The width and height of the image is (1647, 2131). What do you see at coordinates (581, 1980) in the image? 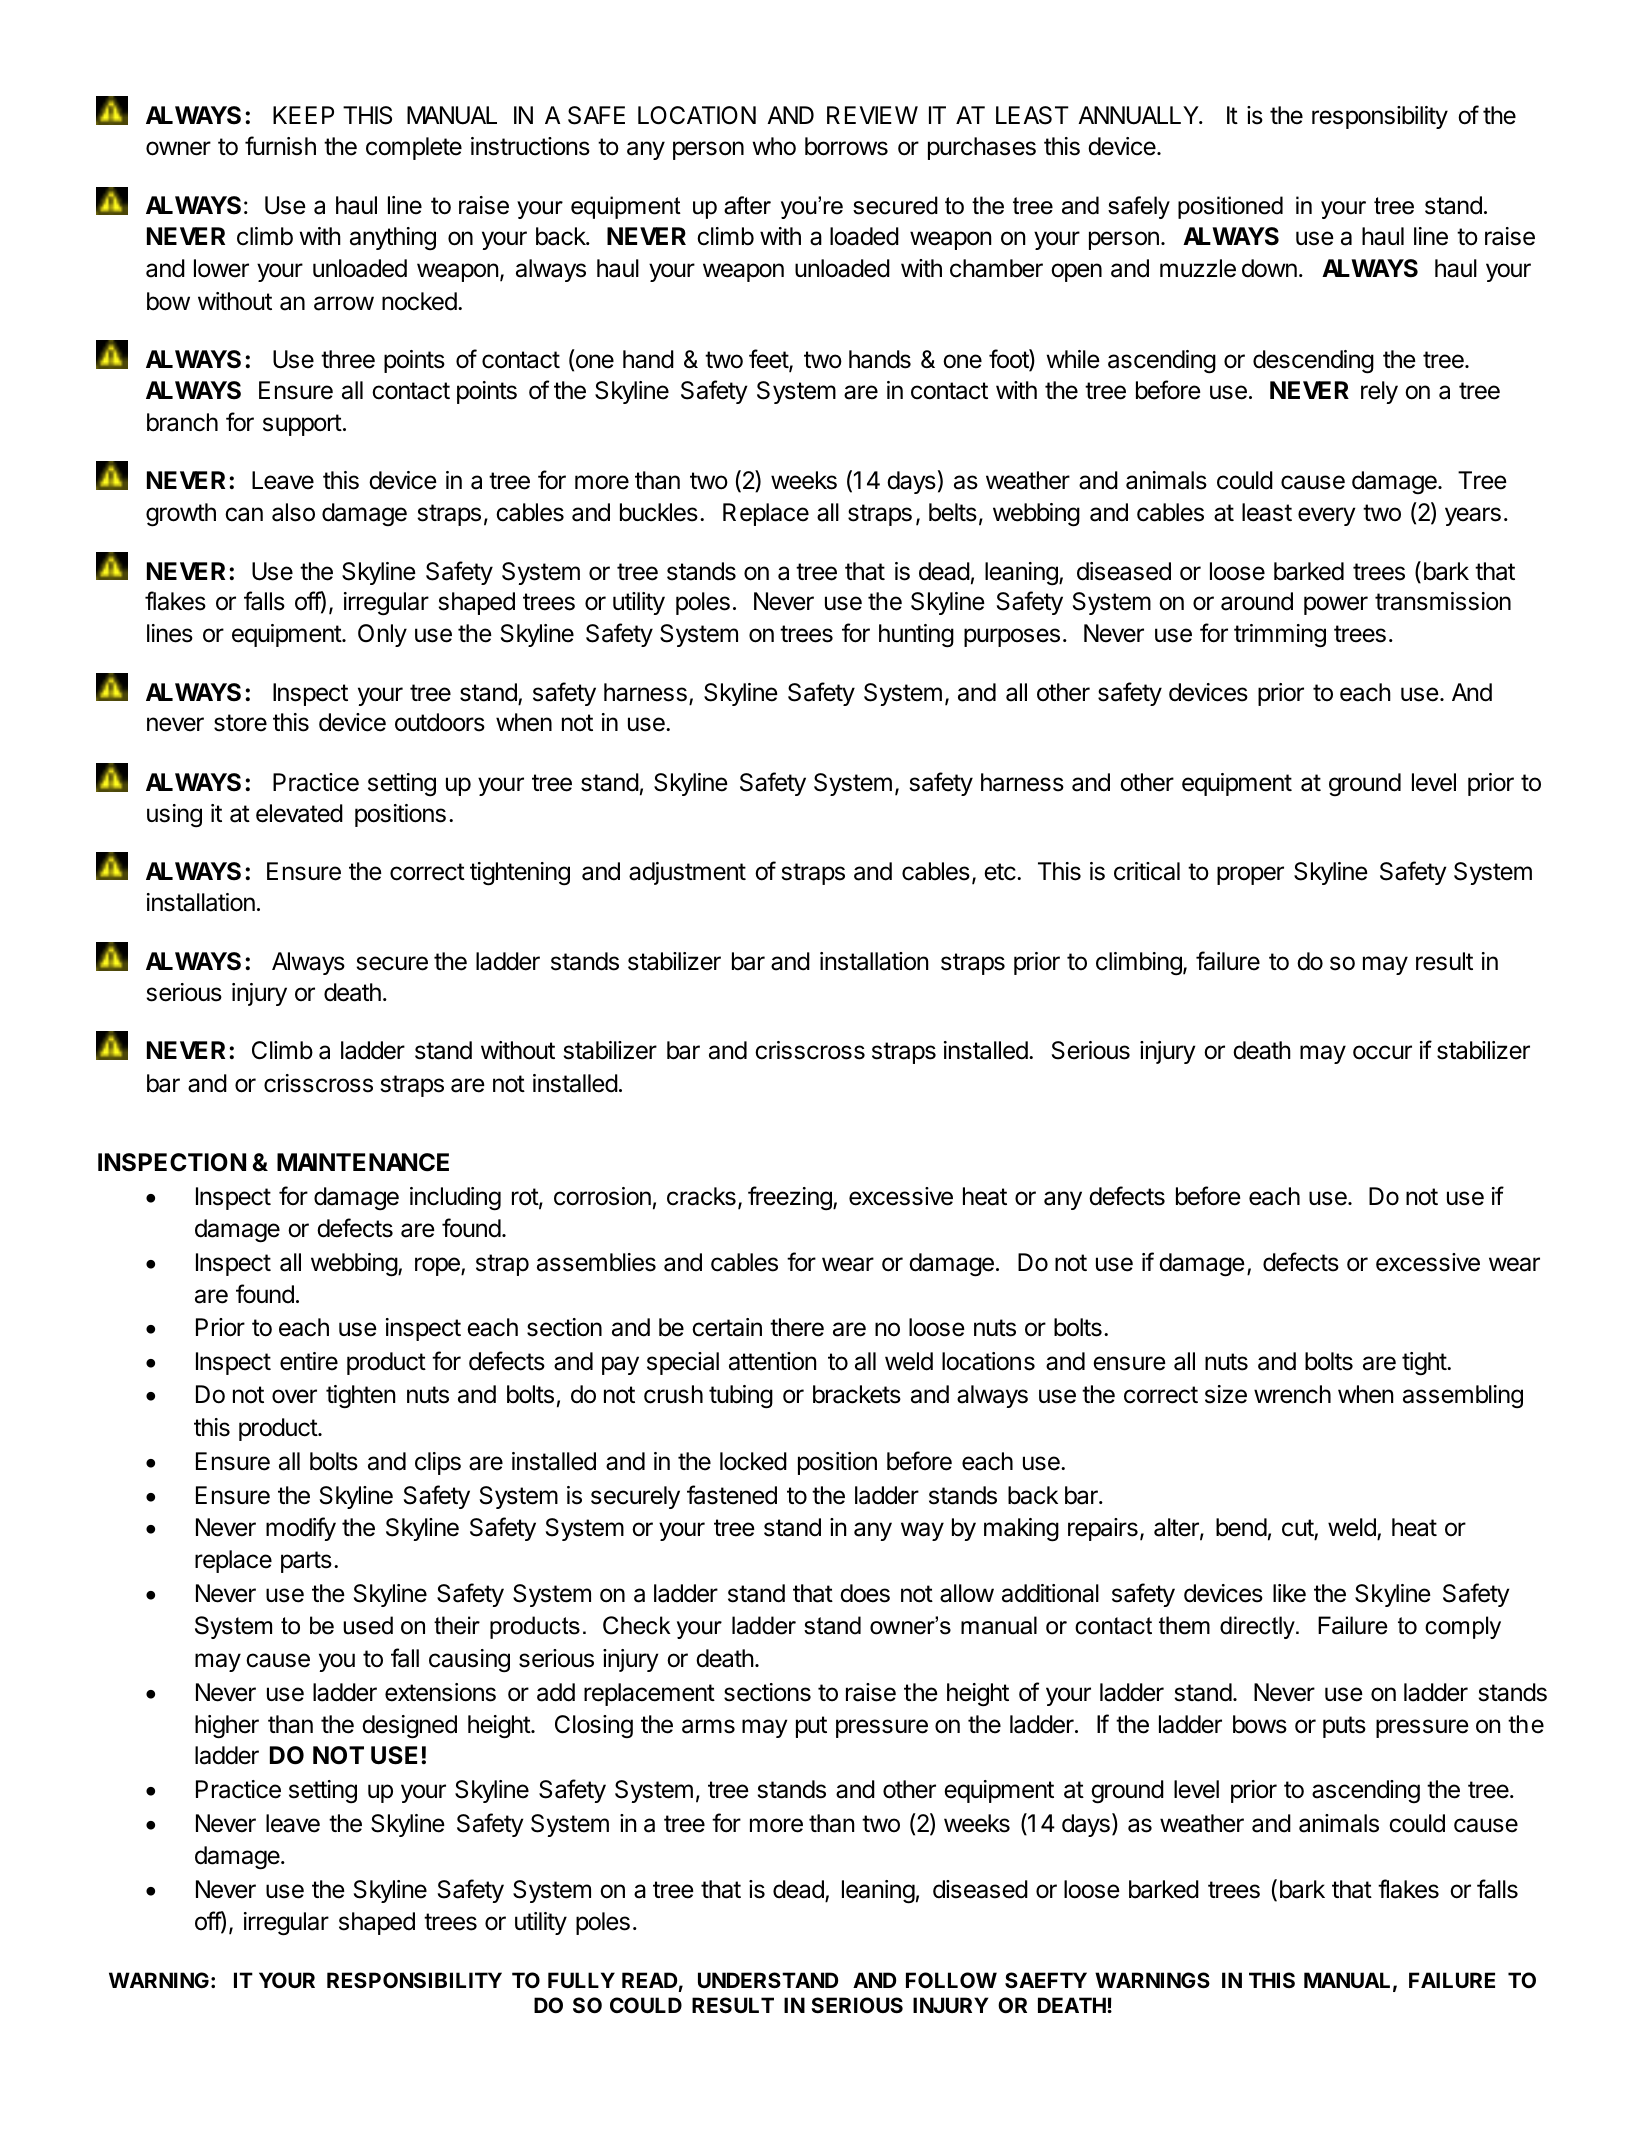
I see `FULLY` at bounding box center [581, 1980].
